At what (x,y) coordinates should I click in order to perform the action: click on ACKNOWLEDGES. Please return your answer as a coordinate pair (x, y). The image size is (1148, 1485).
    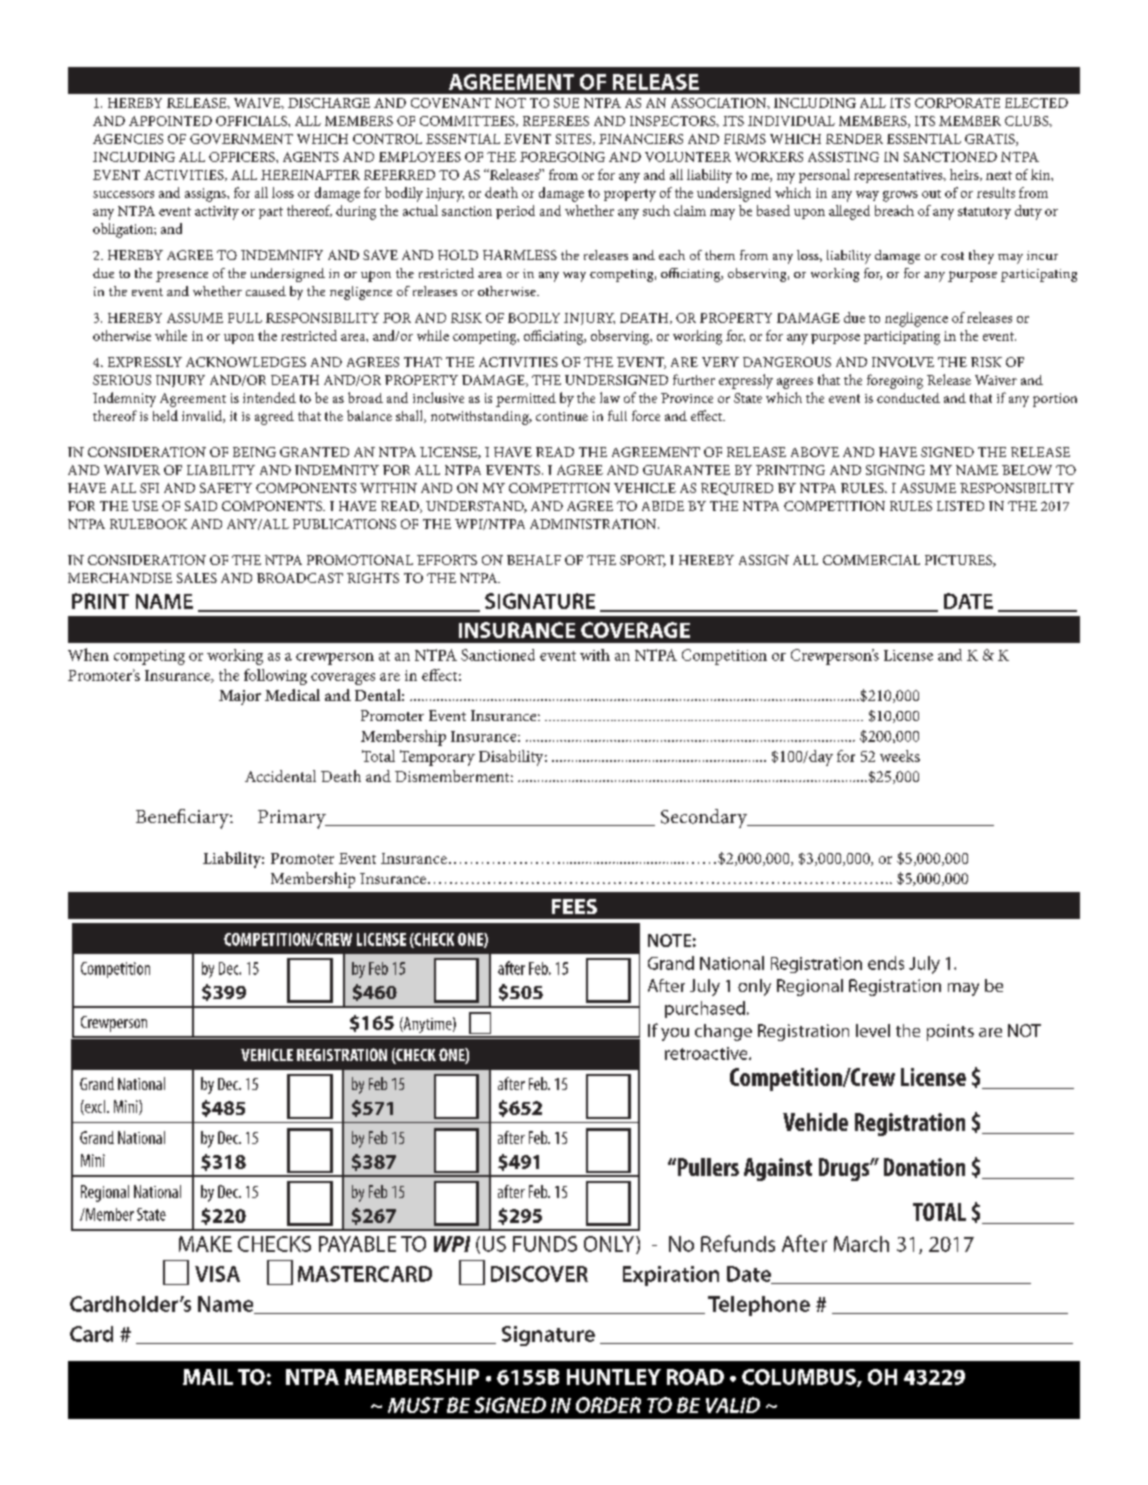
    Looking at the image, I should click on (246, 362).
